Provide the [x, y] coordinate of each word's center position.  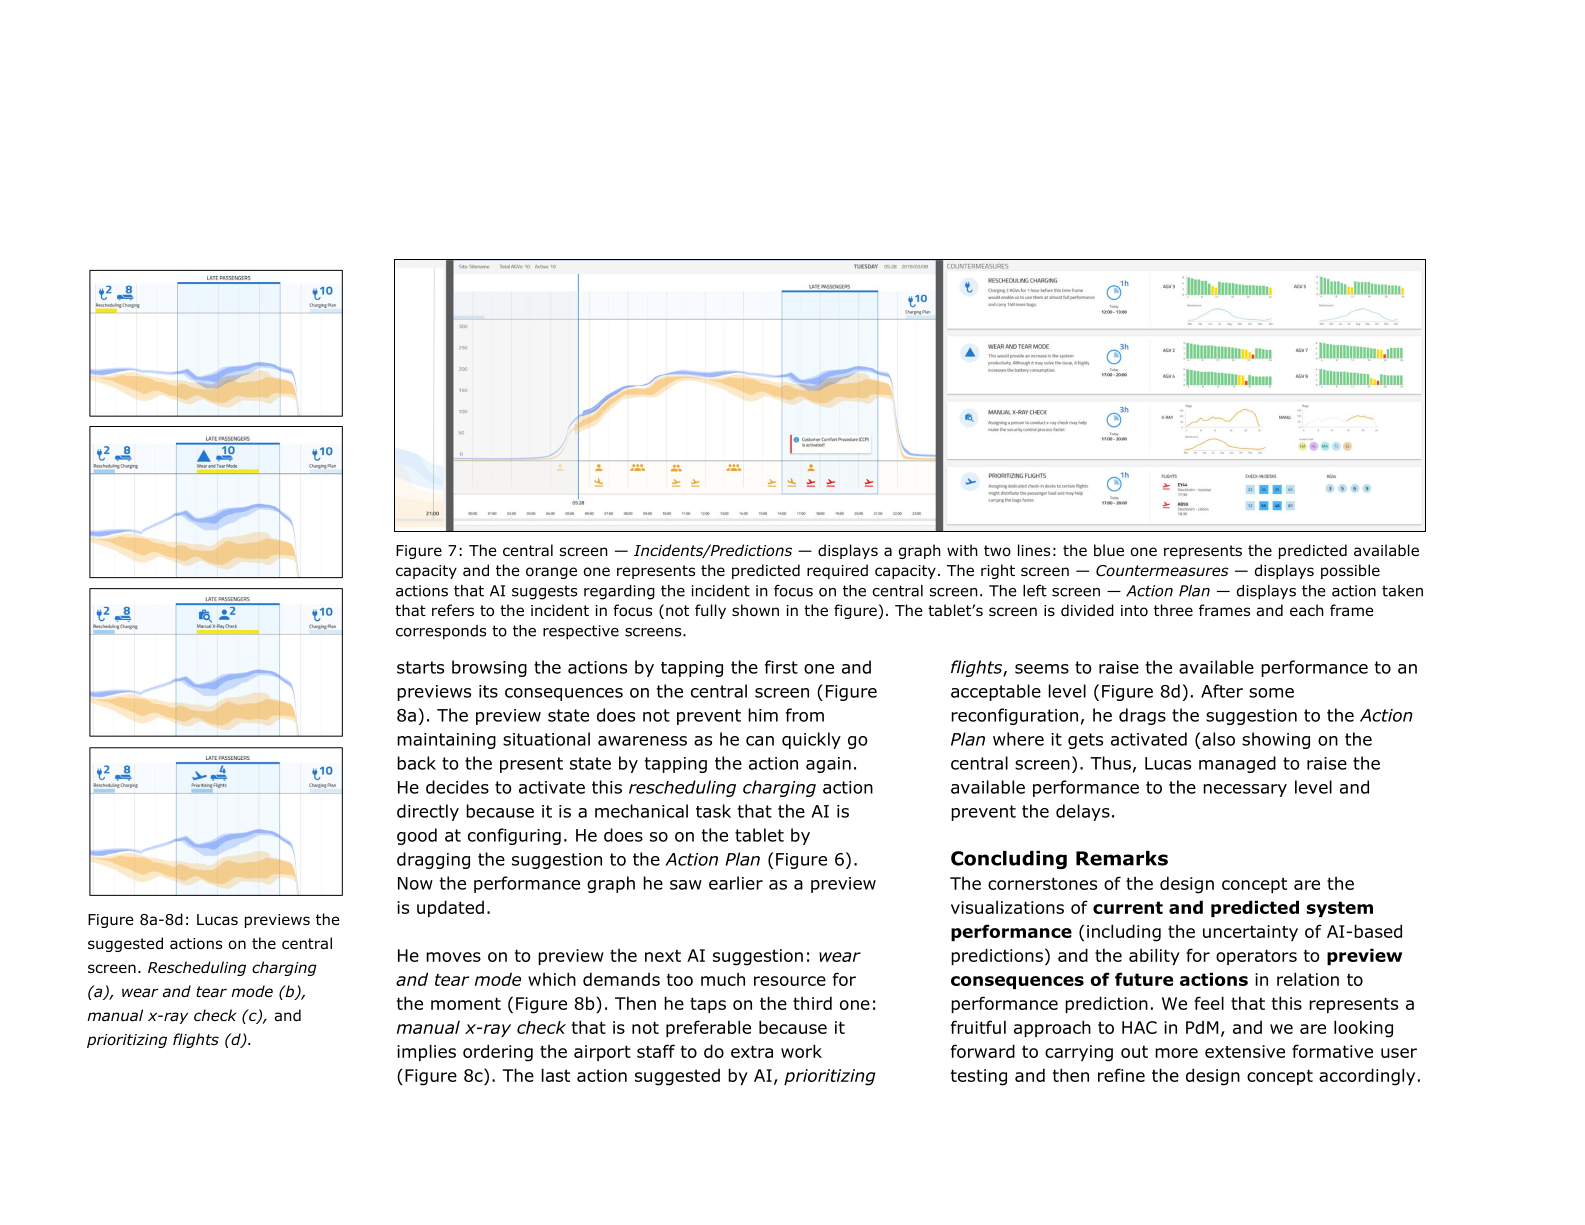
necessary [1245, 790]
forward [983, 1051]
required [837, 571]
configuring [514, 836]
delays [1083, 812]
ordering [498, 1053]
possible [1350, 571]
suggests [544, 592]
